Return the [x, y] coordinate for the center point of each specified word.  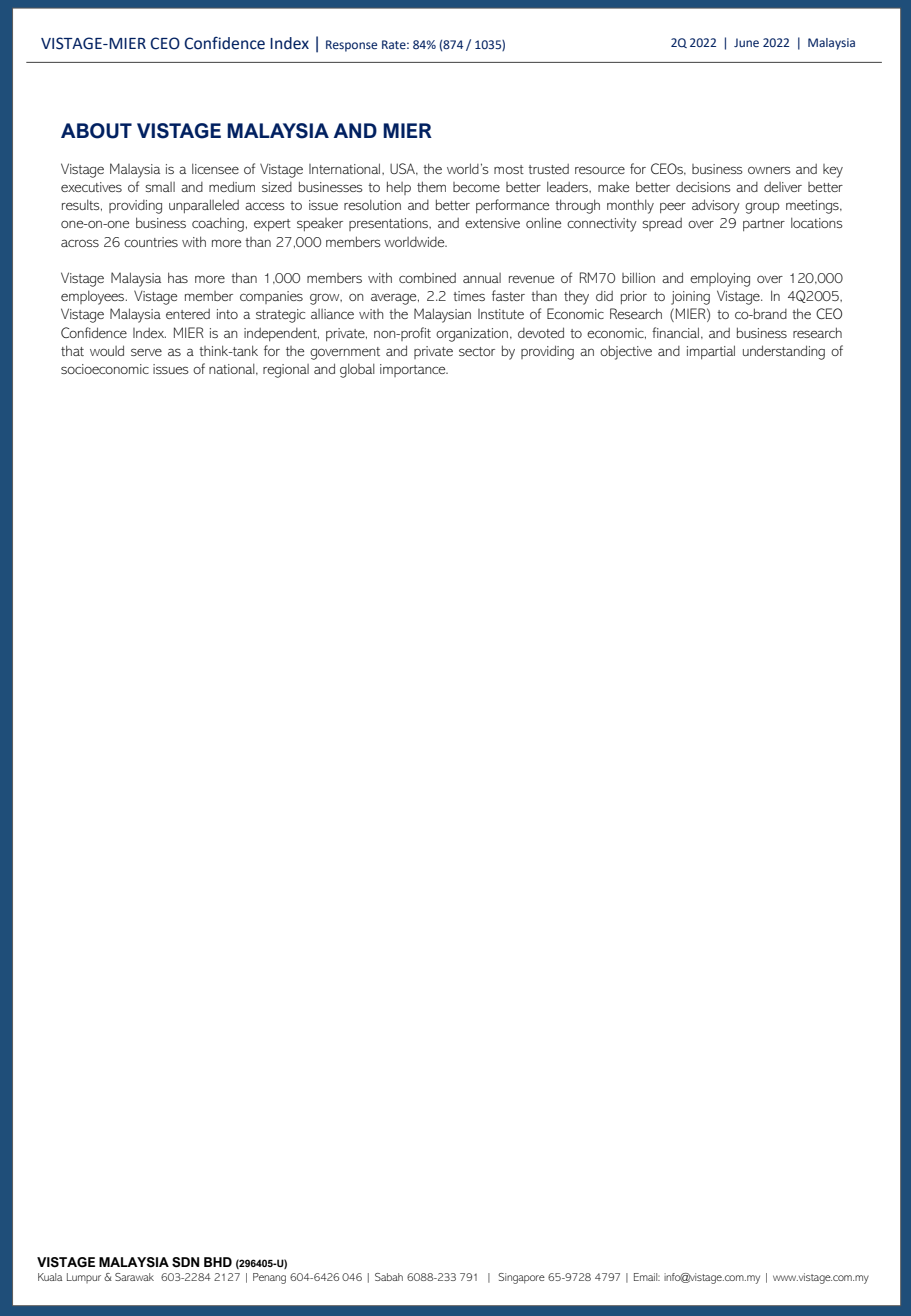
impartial [711, 352]
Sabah [389, 1277]
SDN [185, 1262]
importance [414, 370]
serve [146, 352]
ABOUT [96, 131]
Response [351, 46]
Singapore [521, 1278]
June [746, 42]
